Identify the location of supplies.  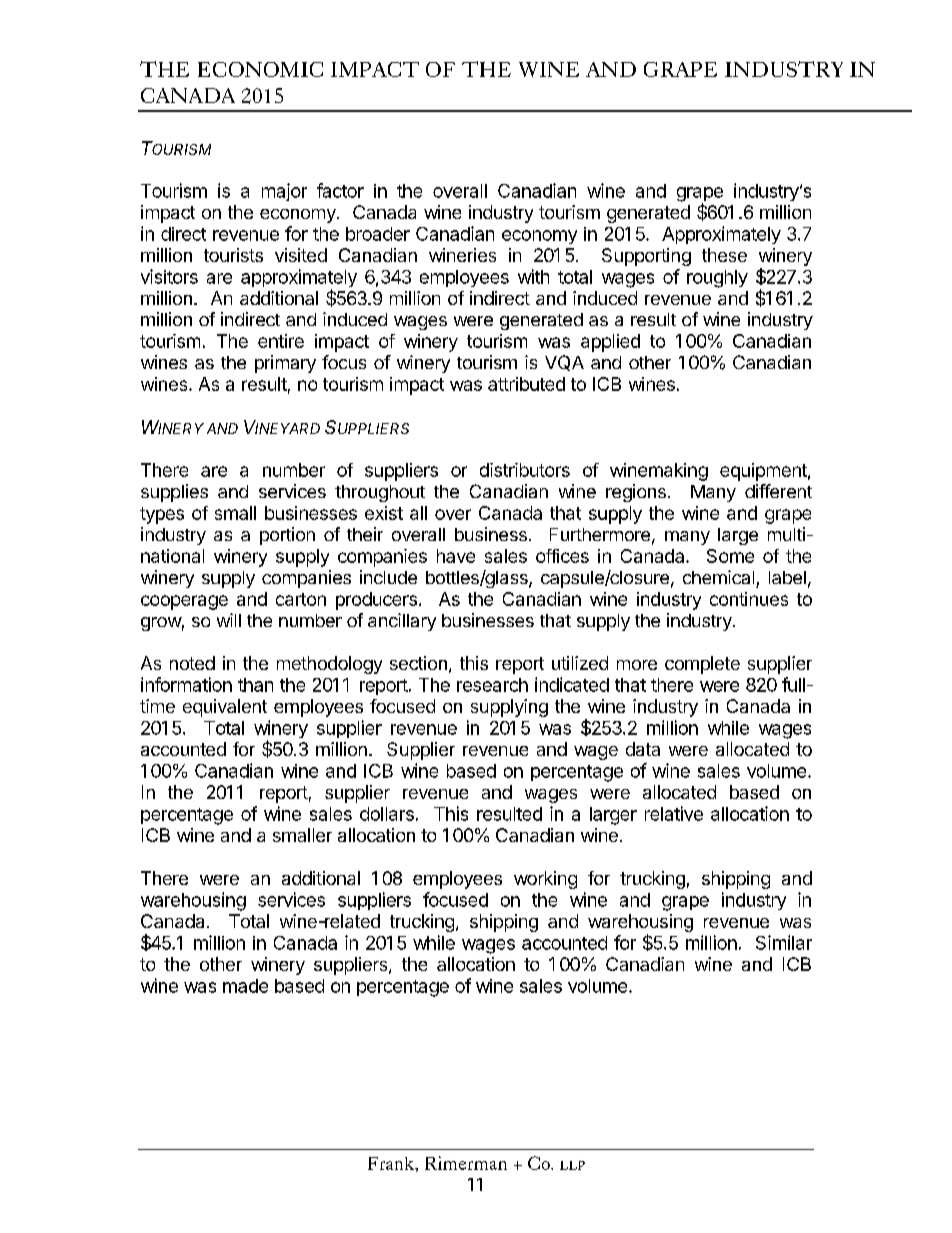
(174, 493).
